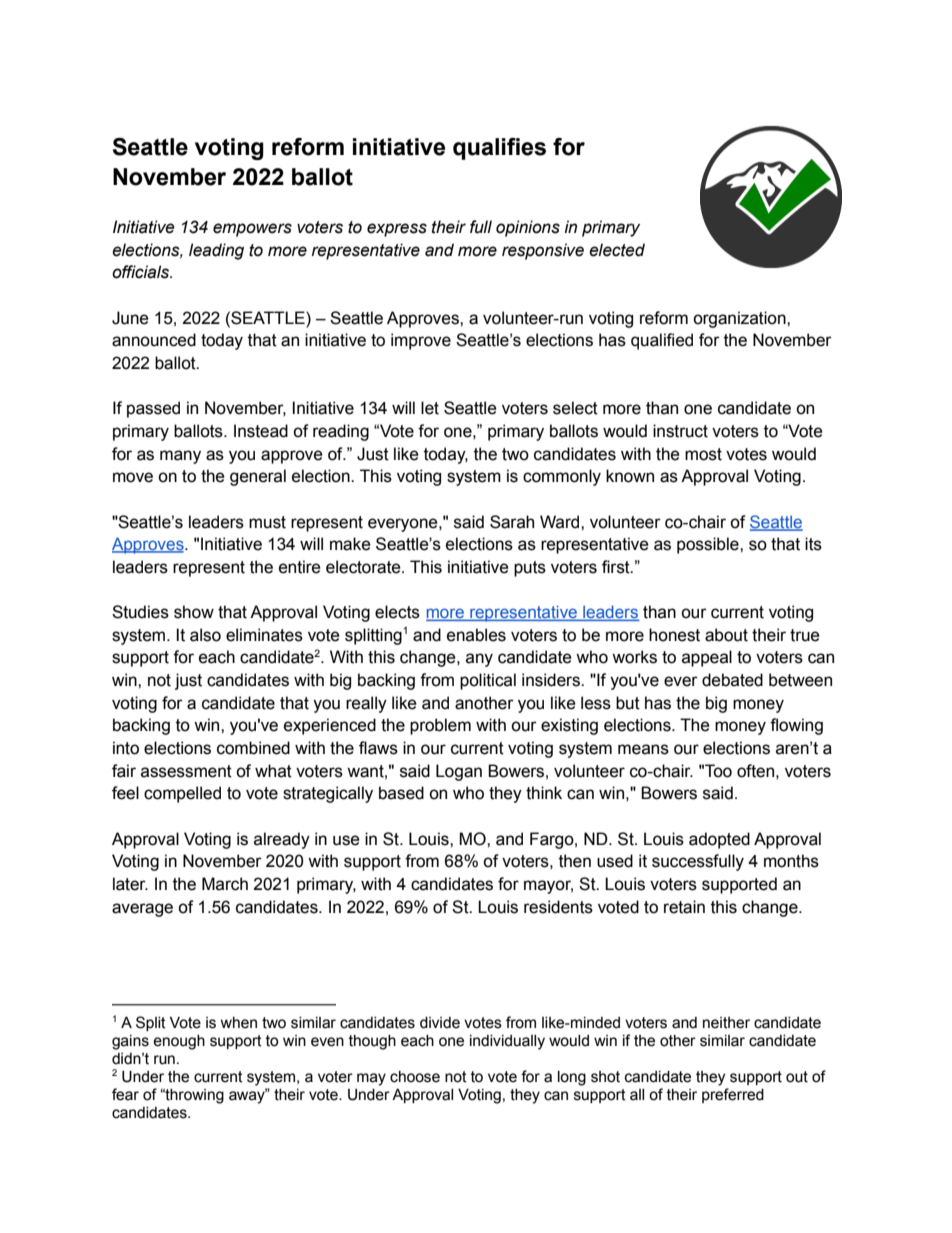 Image resolution: width=952 pixels, height=1233 pixels. Describe the element at coordinates (733, 1095) in the page. I see `preferred` at that location.
